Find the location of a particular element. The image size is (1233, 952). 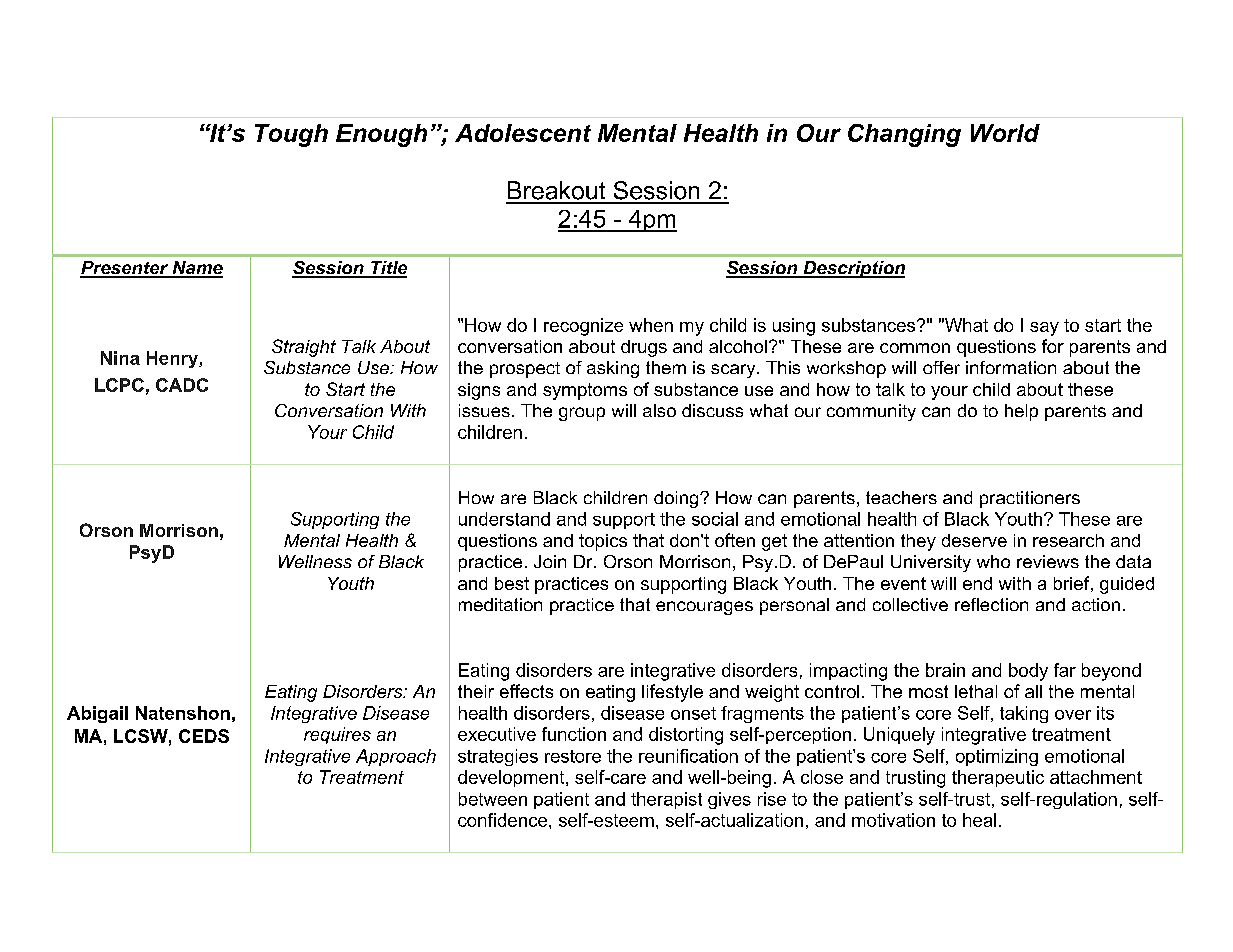

Tough is located at coordinates (291, 135).
